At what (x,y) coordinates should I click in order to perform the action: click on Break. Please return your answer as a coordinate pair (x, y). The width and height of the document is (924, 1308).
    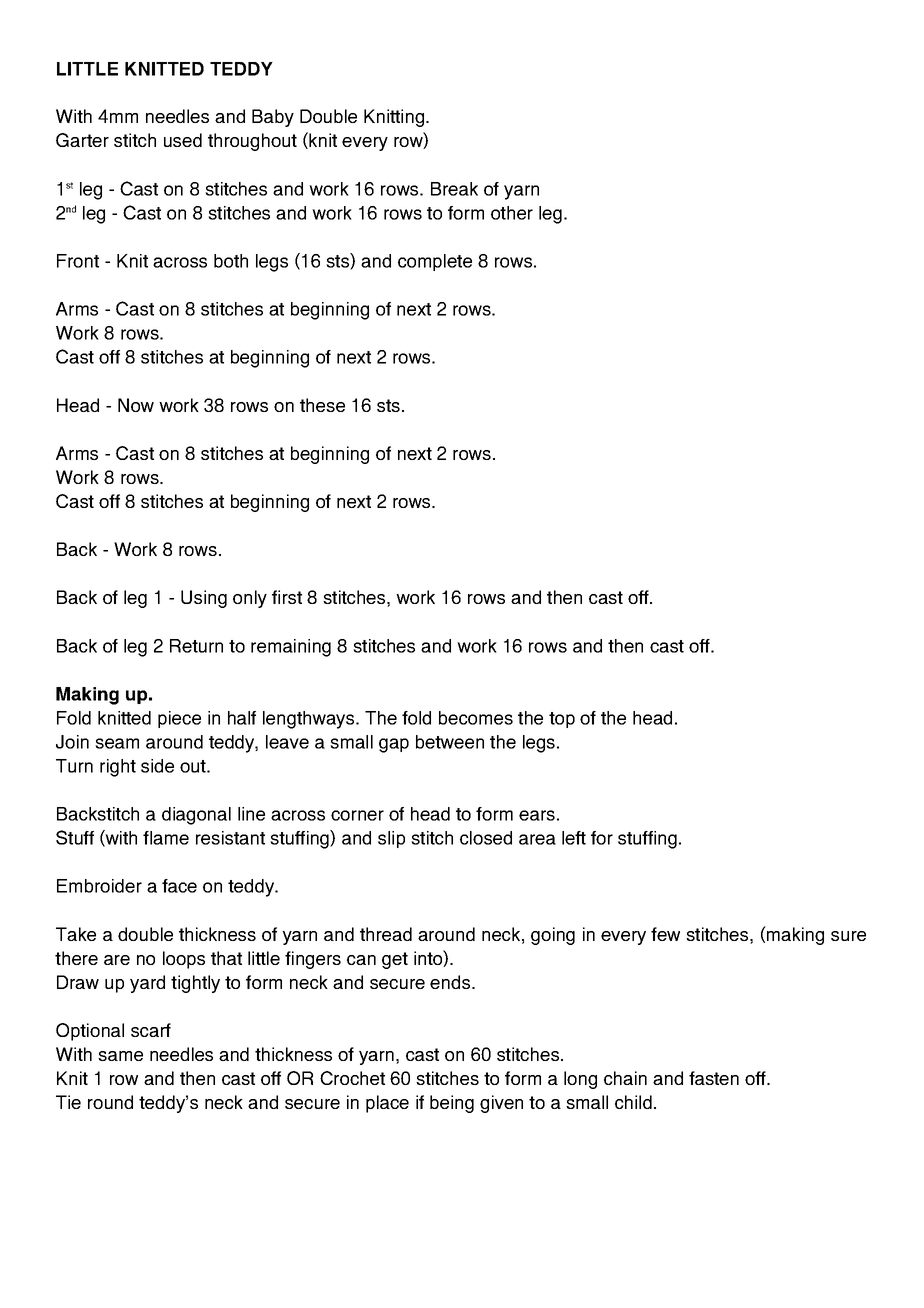
    Looking at the image, I should click on (454, 189).
